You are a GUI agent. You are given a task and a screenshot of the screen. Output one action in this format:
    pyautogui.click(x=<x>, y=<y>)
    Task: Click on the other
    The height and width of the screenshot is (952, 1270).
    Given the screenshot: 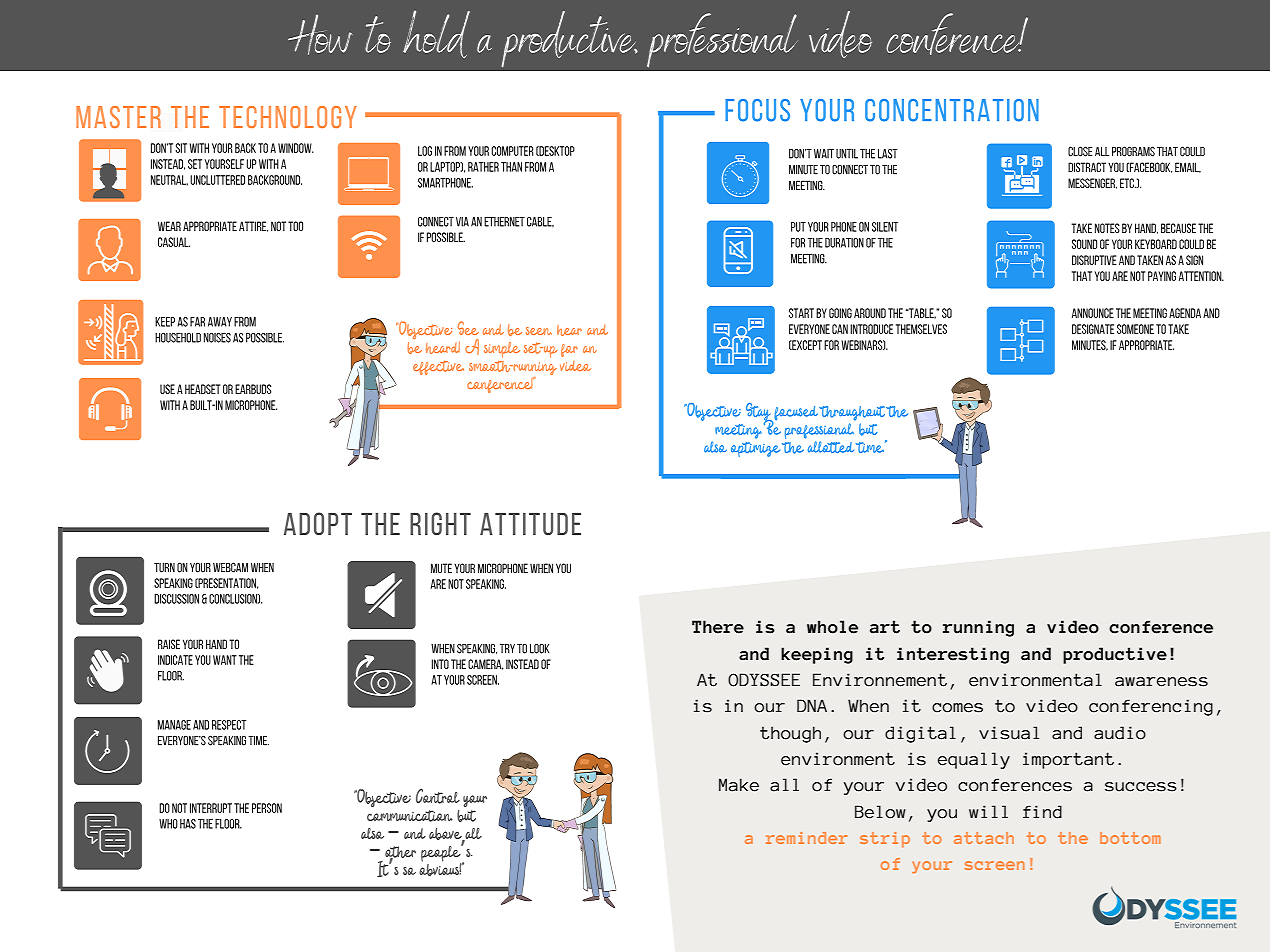 What is the action you would take?
    pyautogui.click(x=400, y=853)
